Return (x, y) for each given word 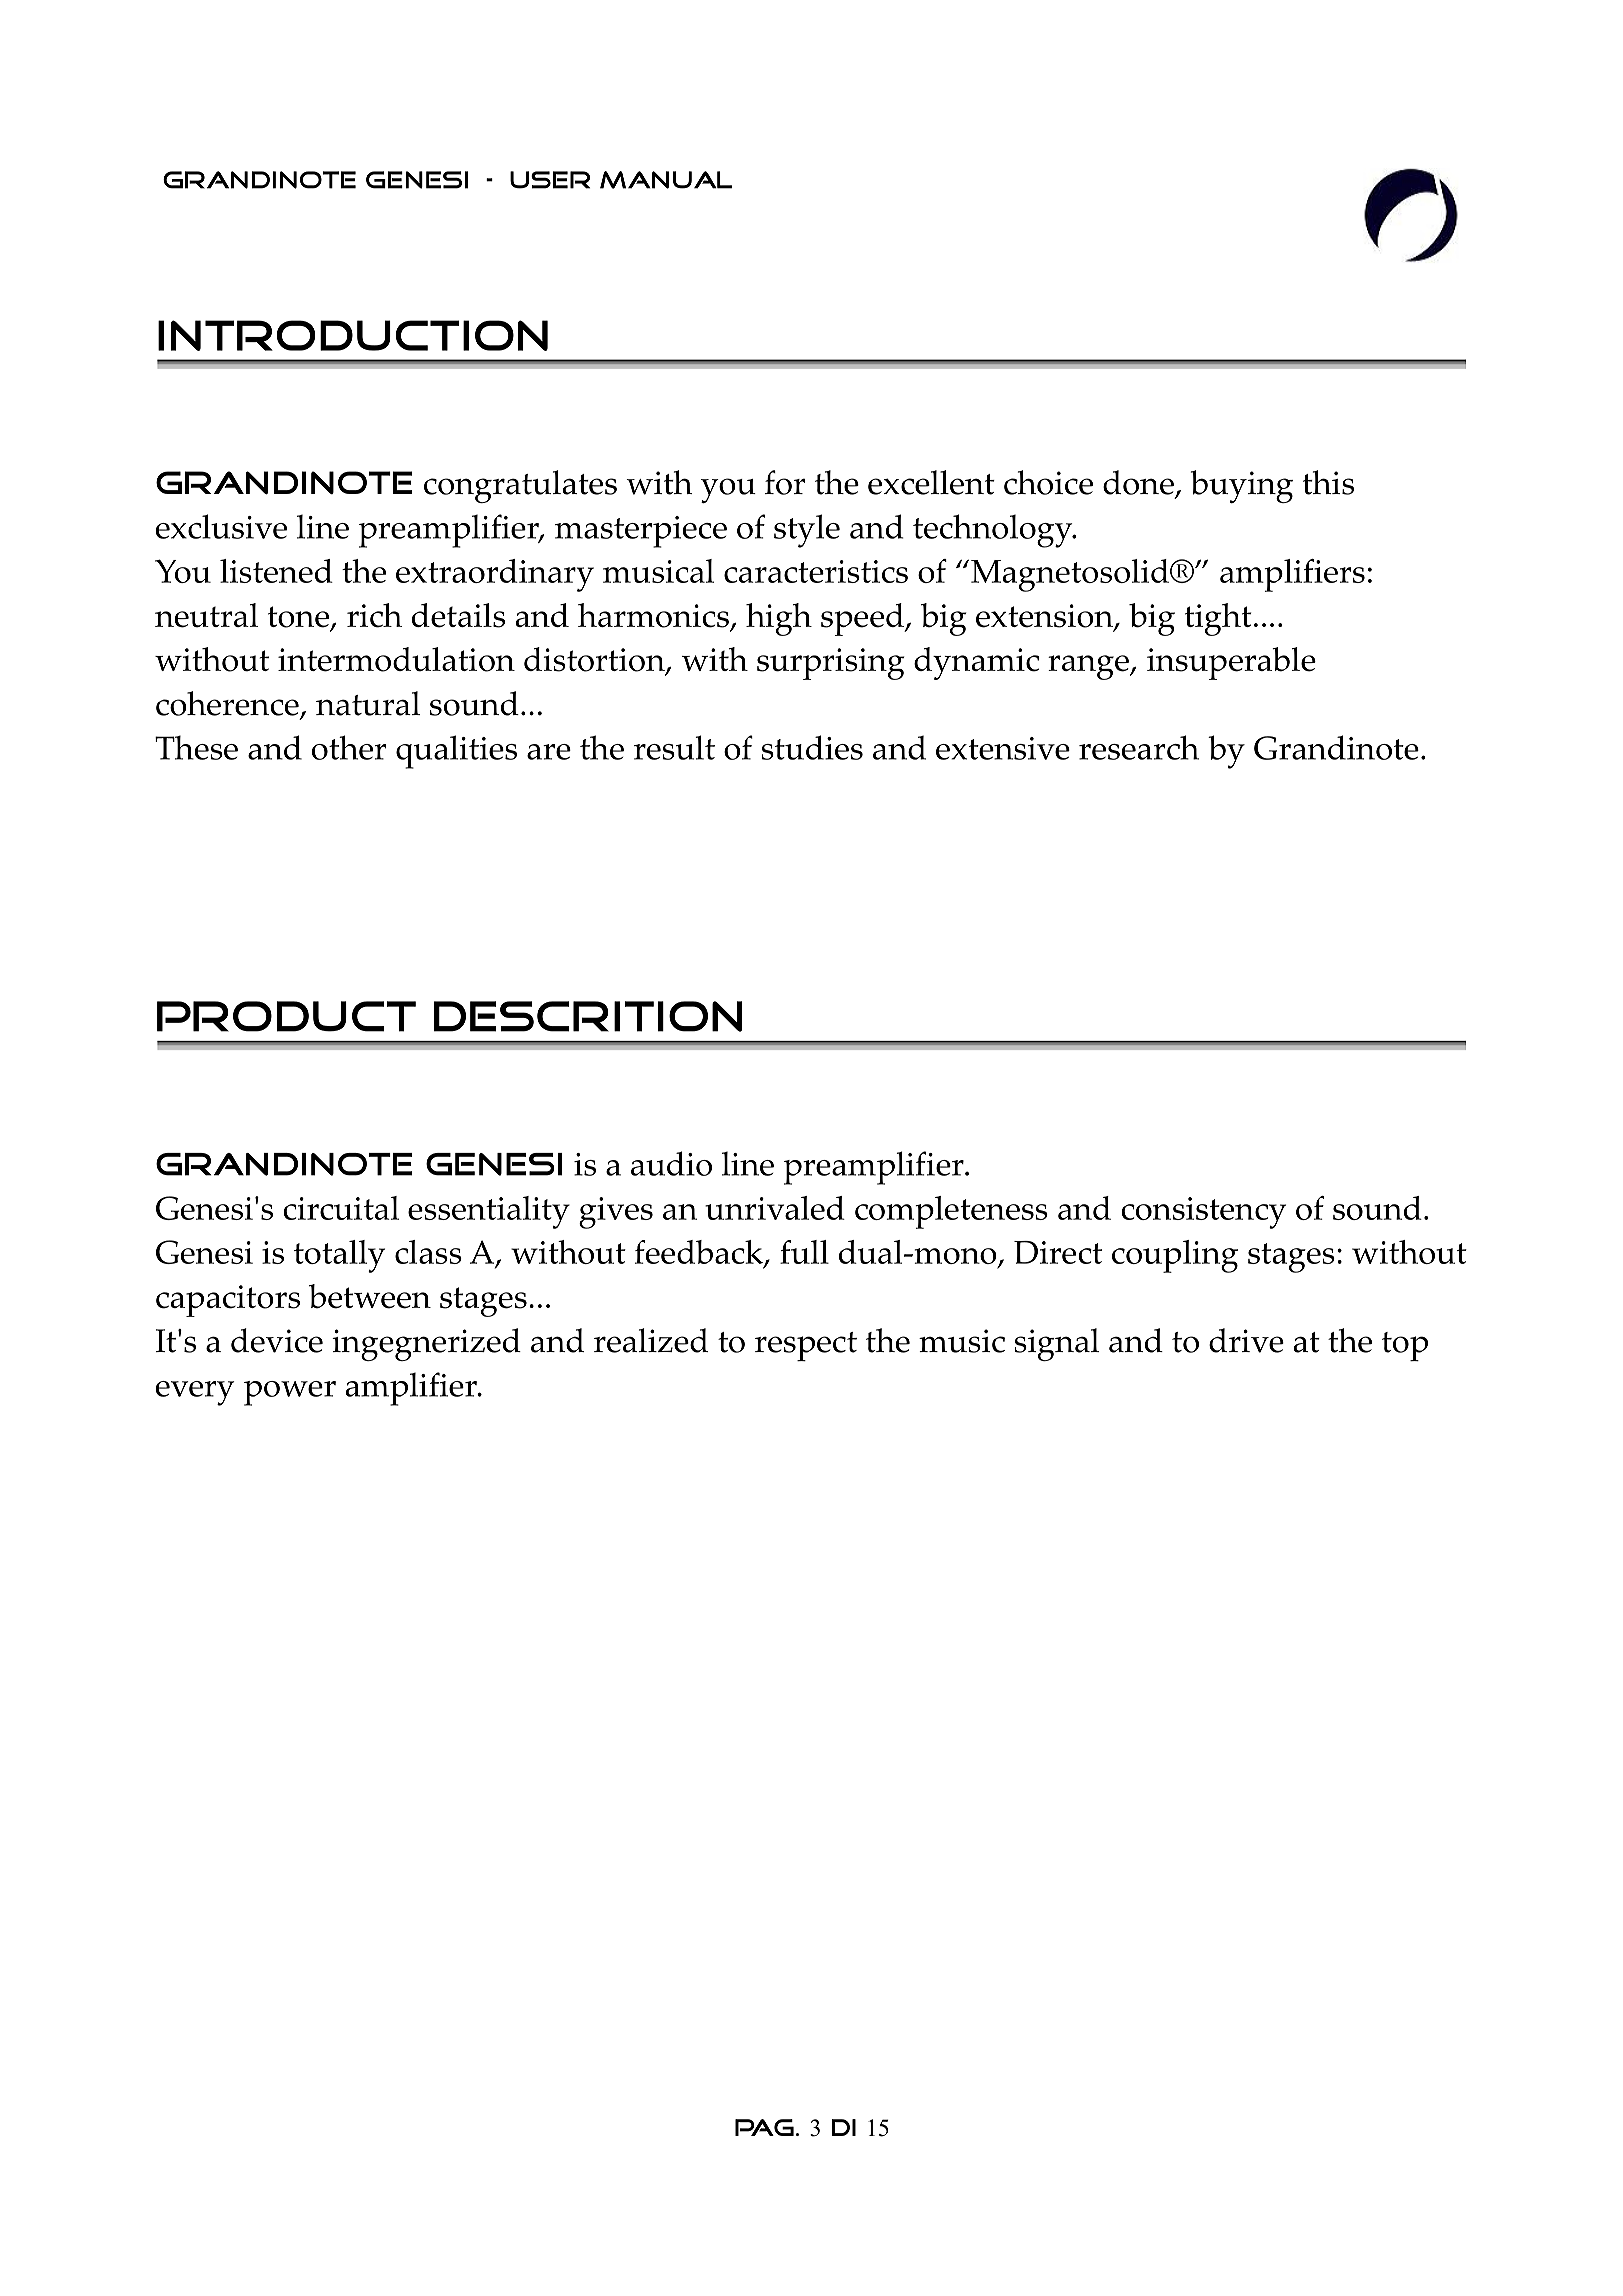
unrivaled (775, 1208)
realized (651, 1340)
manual (666, 180)
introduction (353, 335)
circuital (341, 1208)
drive (1246, 1340)
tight (1218, 619)
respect (806, 1346)
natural (368, 703)
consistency (1203, 1213)
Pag (764, 2127)
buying (1242, 486)
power (290, 1393)
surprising (830, 664)
